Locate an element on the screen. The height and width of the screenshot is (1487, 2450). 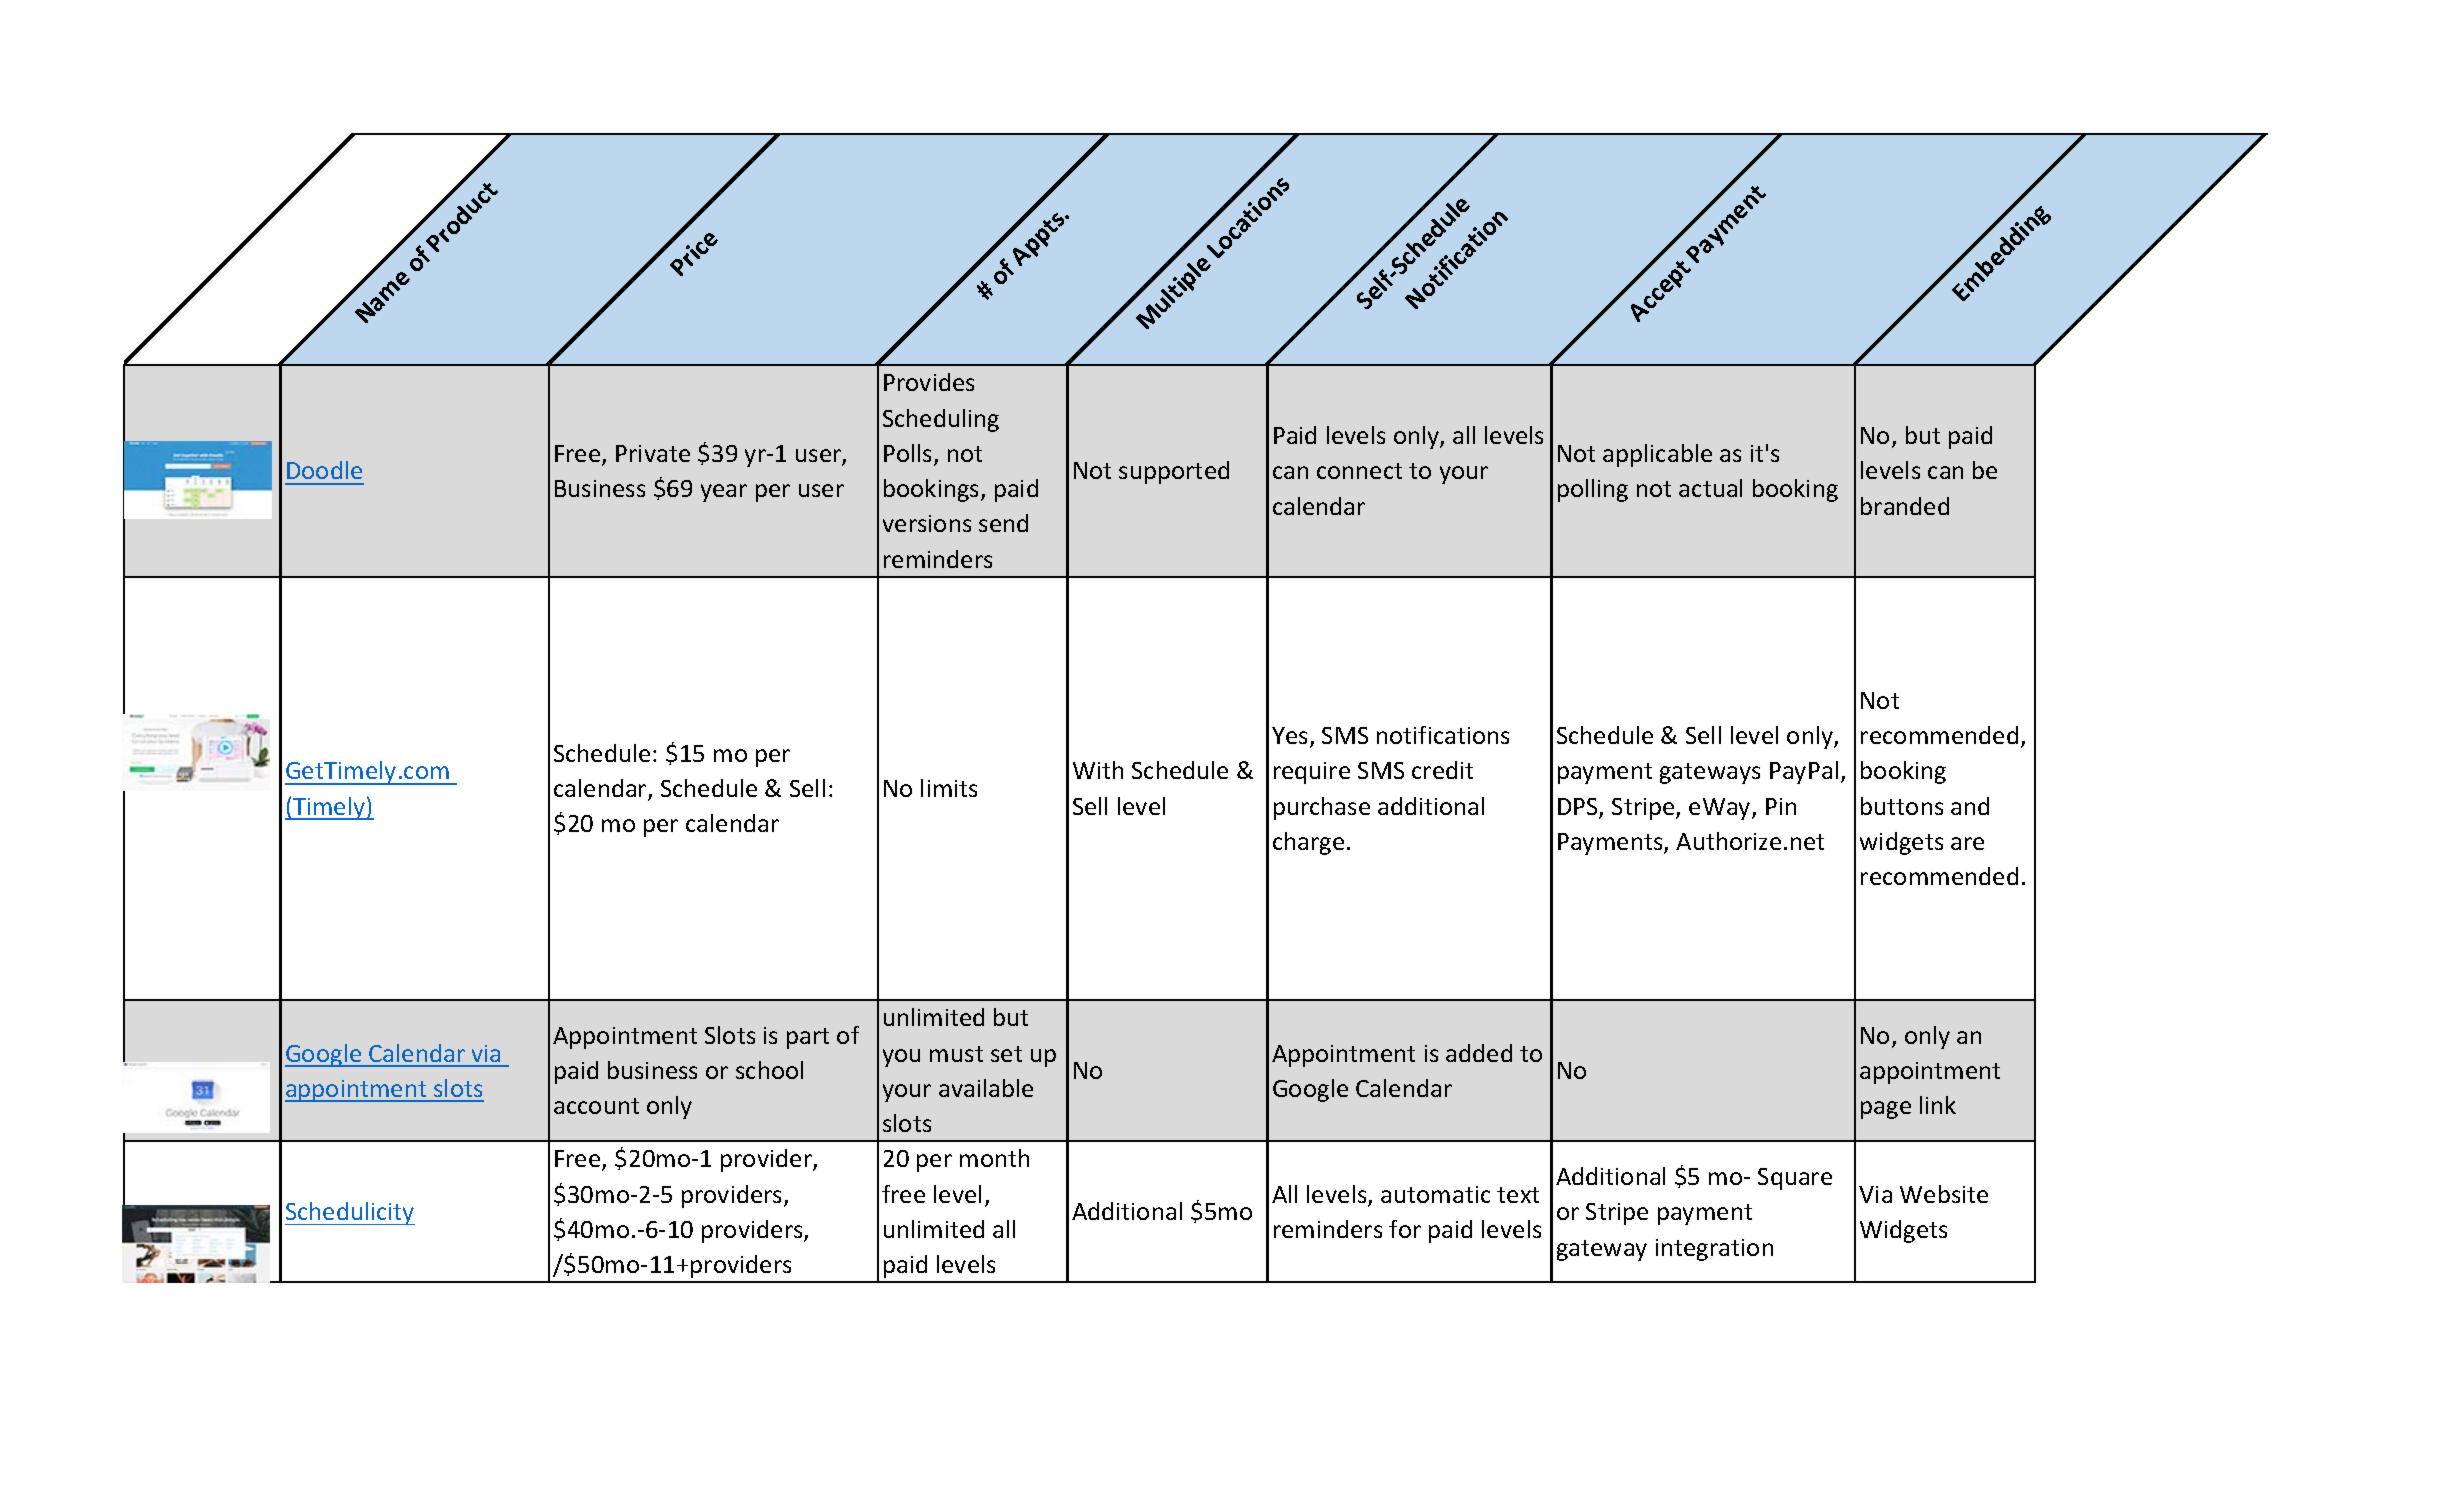
Private is located at coordinates (653, 453).
